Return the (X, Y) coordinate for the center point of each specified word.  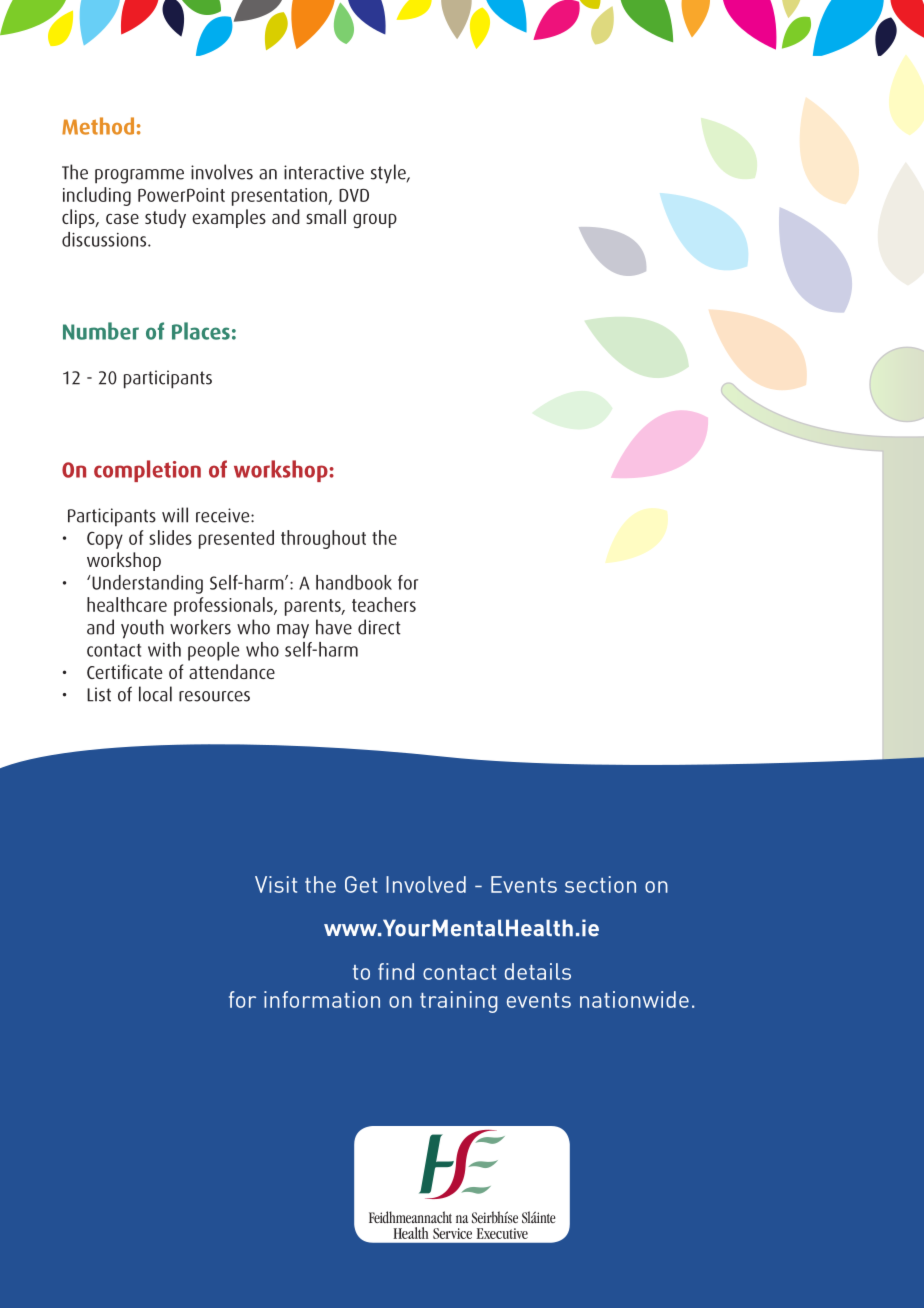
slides (170, 537)
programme (139, 176)
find (396, 971)
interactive (324, 172)
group (375, 221)
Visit (276, 884)
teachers (384, 604)
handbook (354, 582)
